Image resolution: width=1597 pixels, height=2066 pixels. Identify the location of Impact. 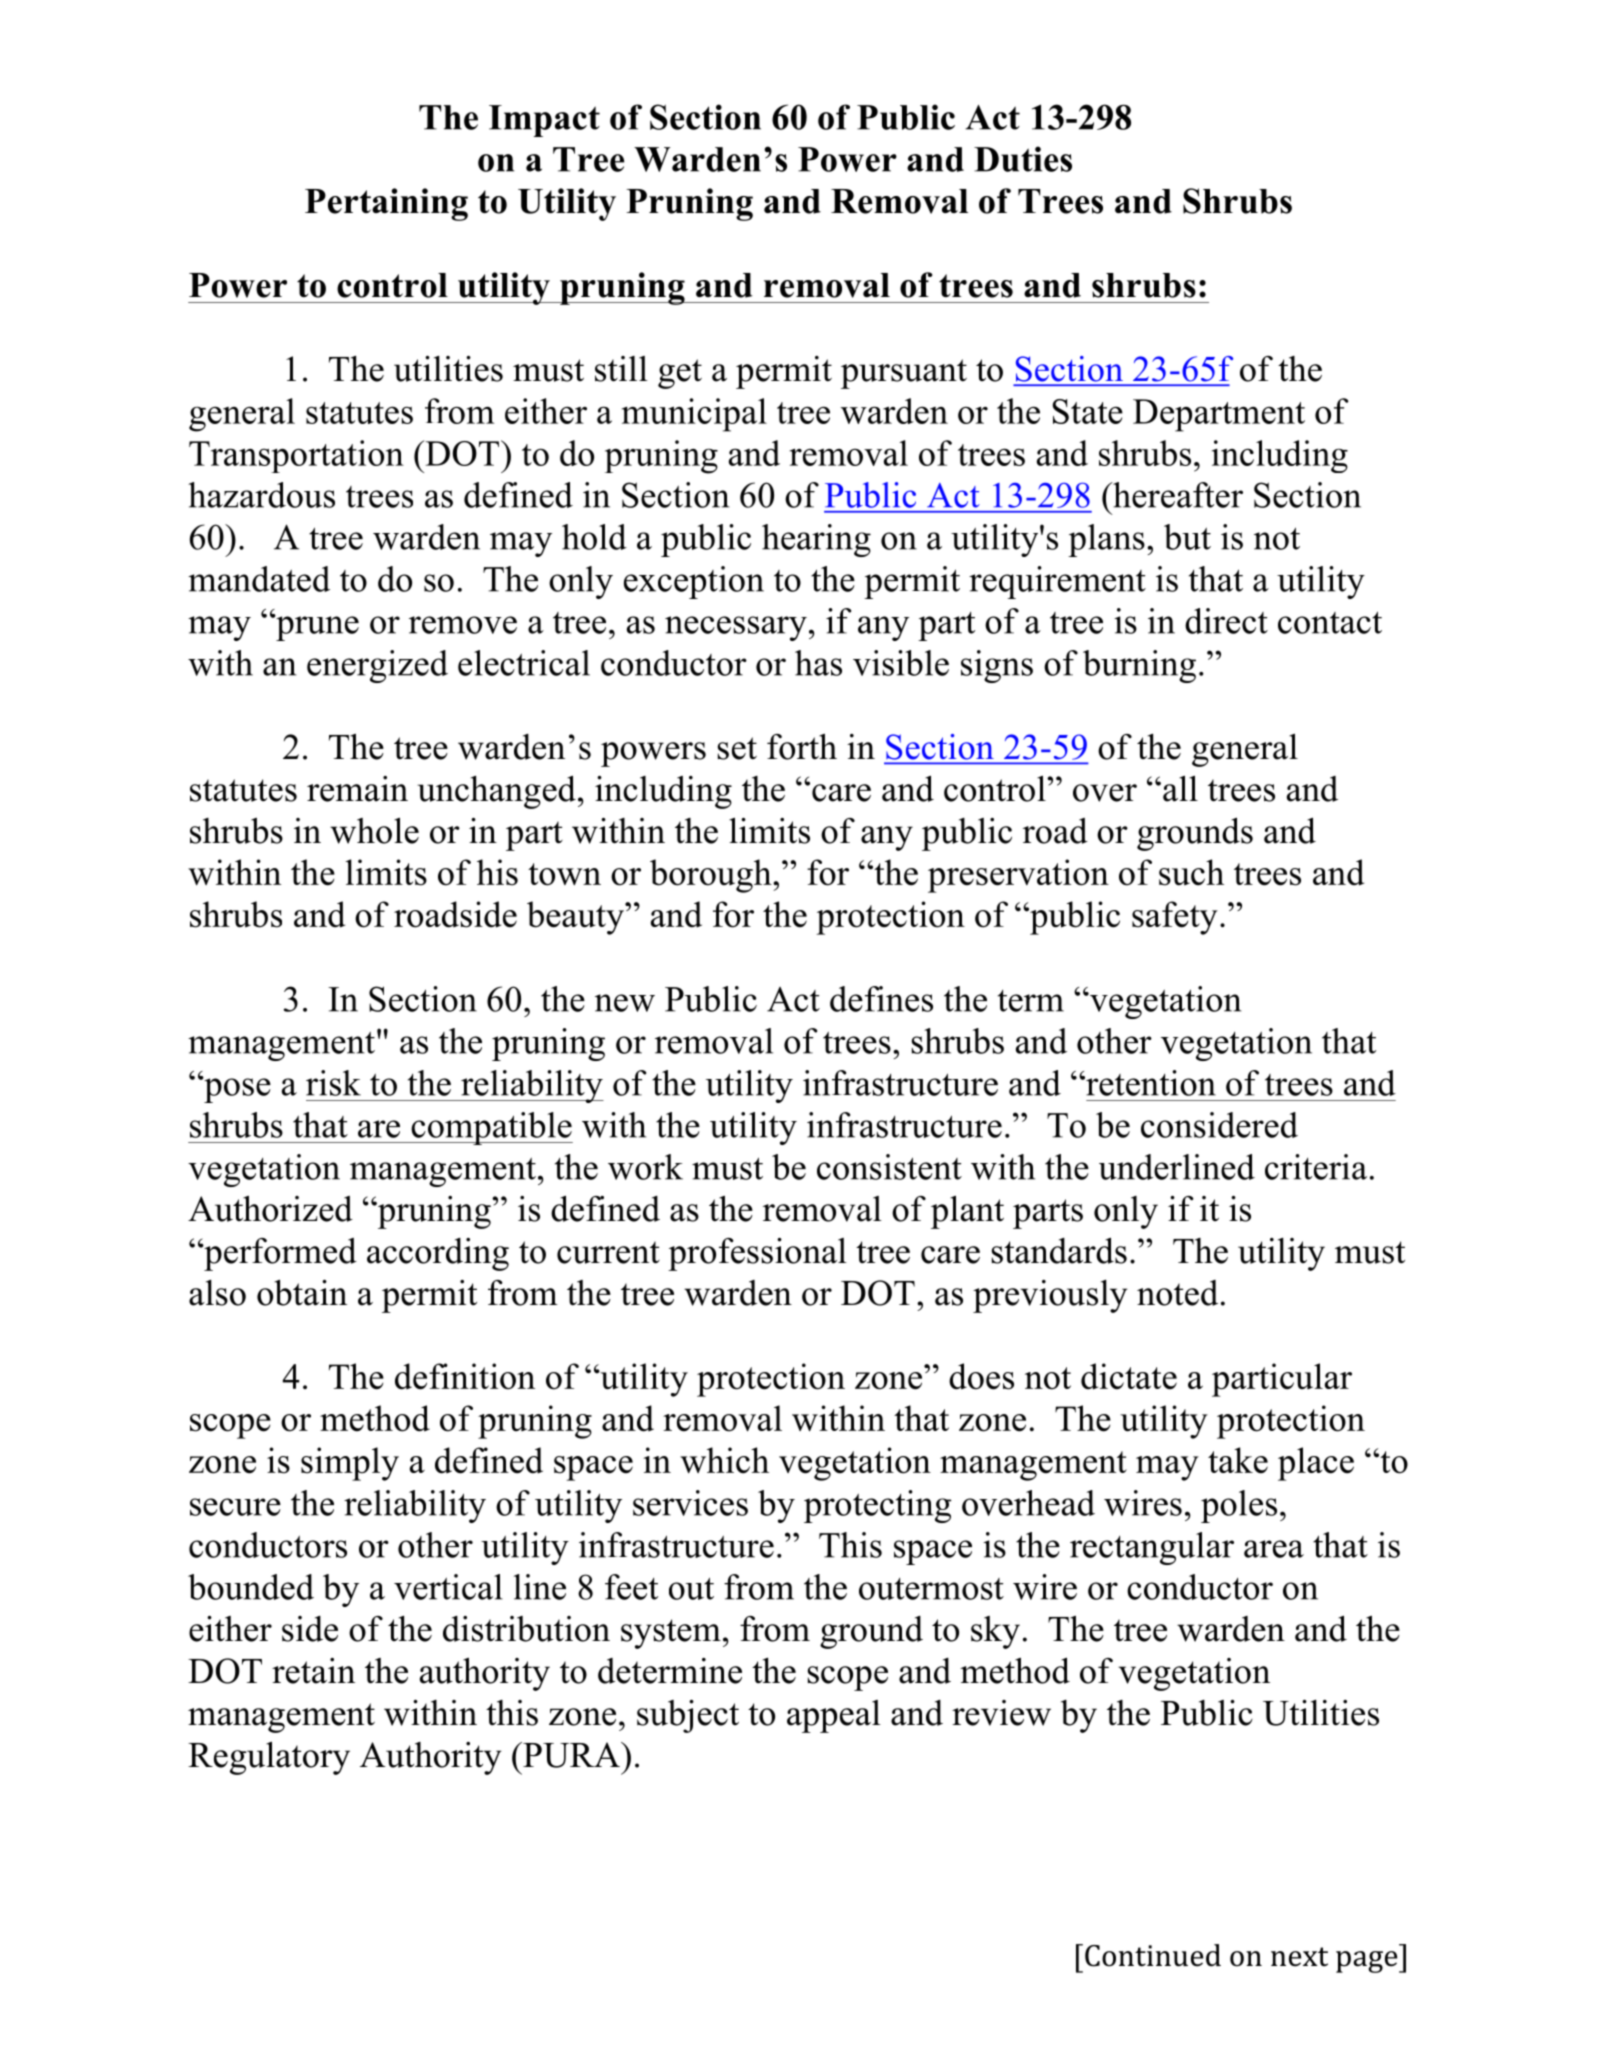
(544, 121).
